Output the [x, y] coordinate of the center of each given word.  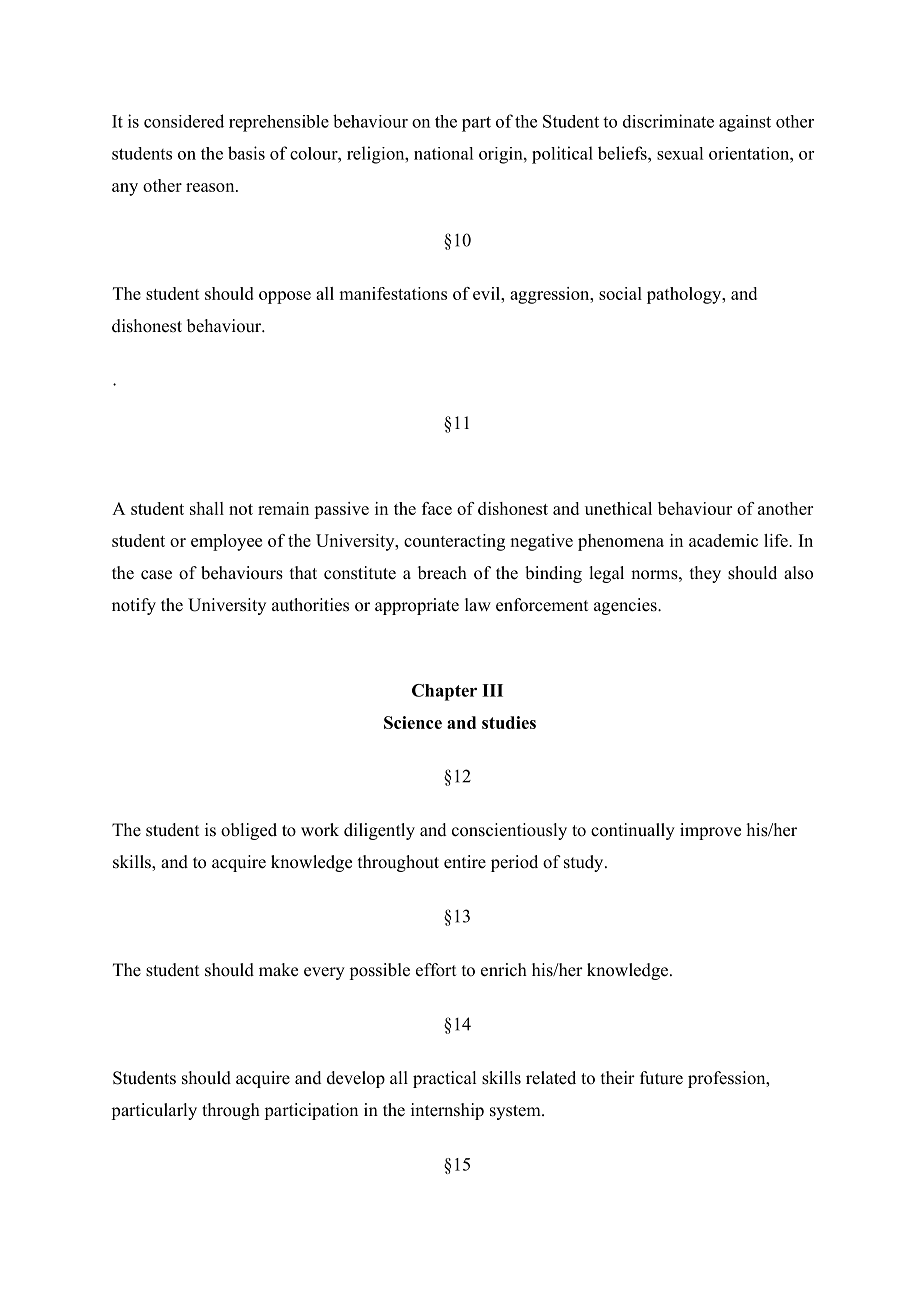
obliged [249, 831]
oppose [285, 297]
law [478, 604]
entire [465, 862]
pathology [685, 295]
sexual [680, 153]
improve [710, 831]
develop [356, 1079]
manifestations [393, 293]
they [705, 574]
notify [134, 606]
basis [246, 153]
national [443, 153]
